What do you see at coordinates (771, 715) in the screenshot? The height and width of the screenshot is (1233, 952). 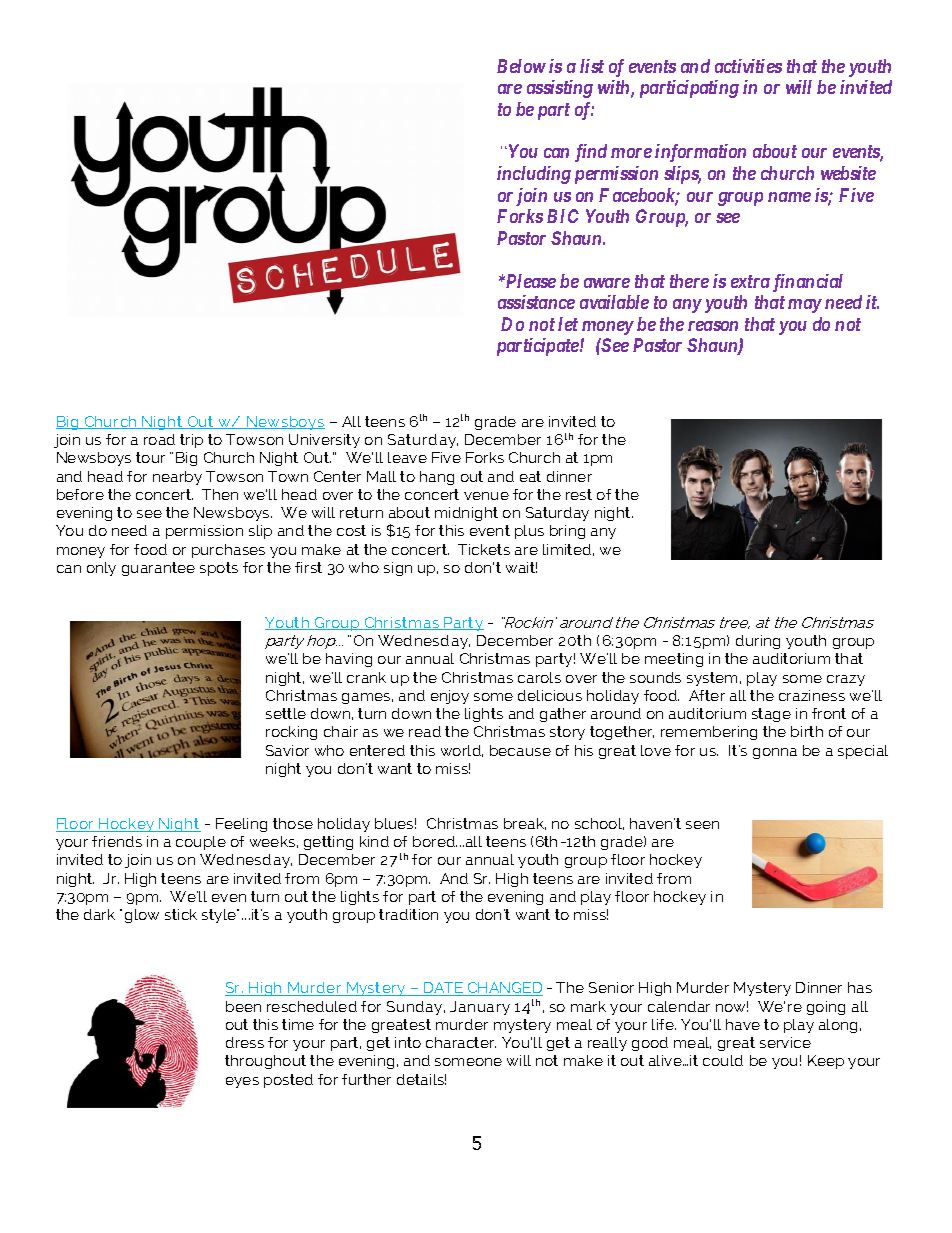 I see `stage` at bounding box center [771, 715].
